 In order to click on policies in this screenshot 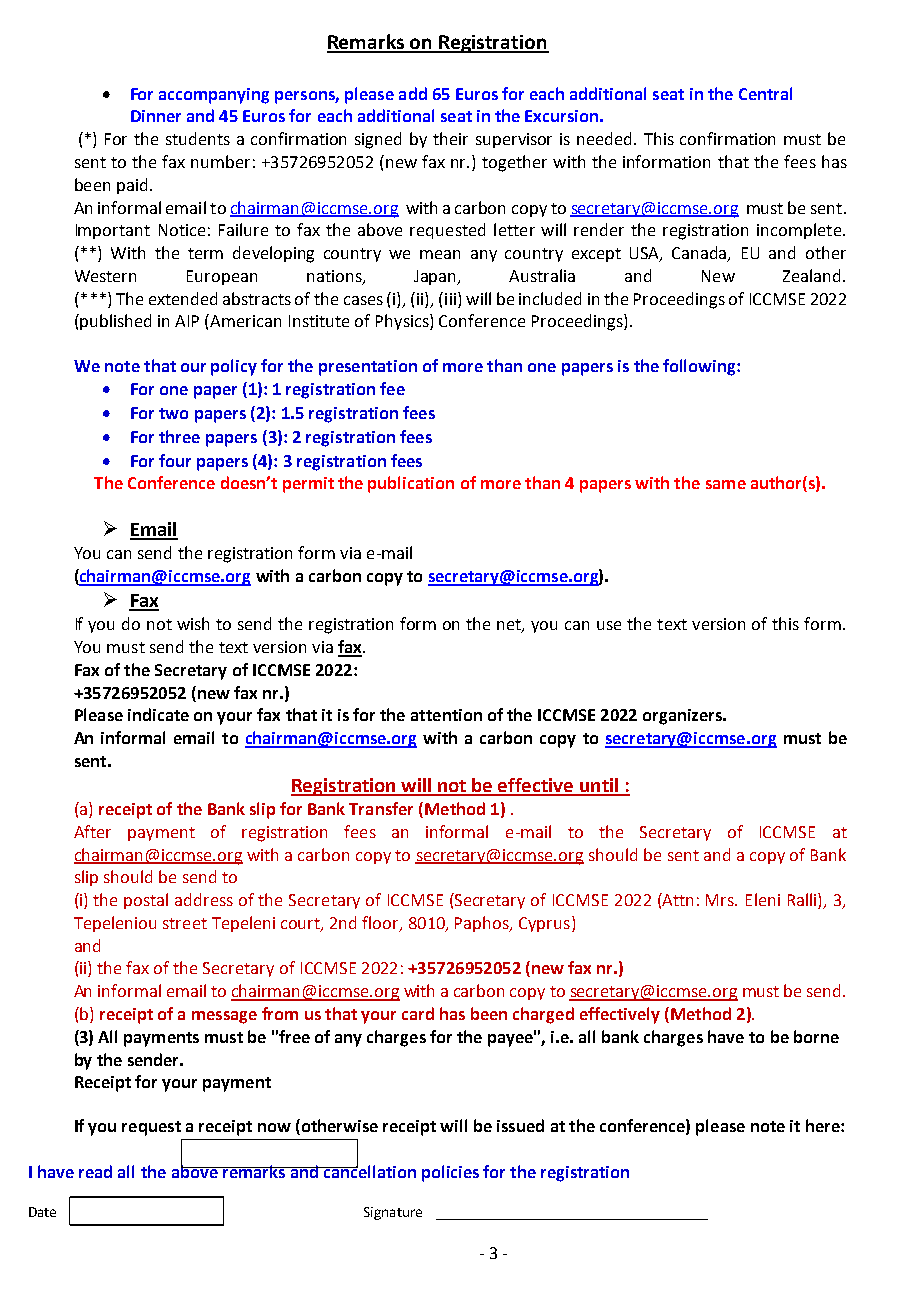, I will do `click(450, 1173)`.
